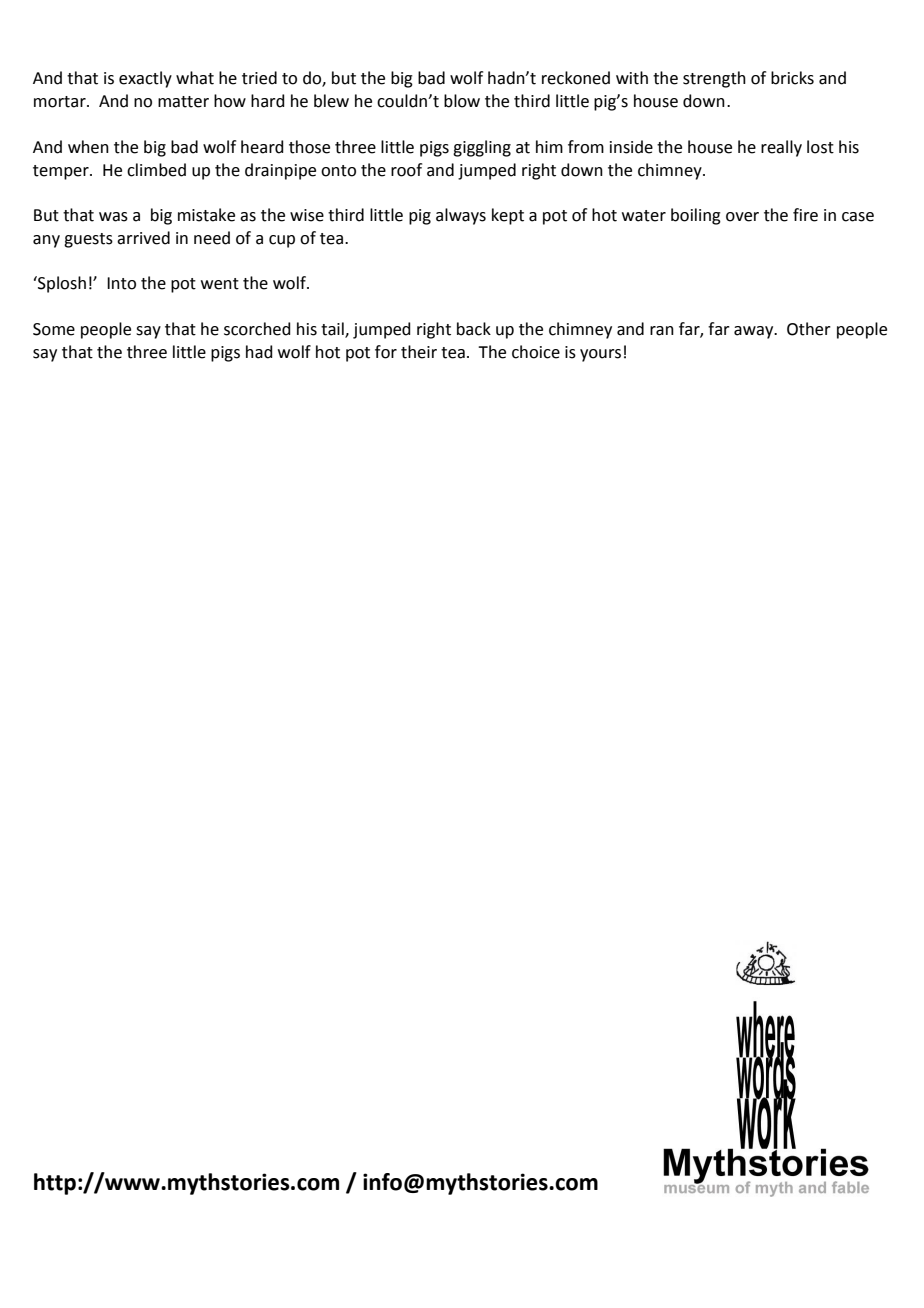 The width and height of the page is (924, 1308). Describe the element at coordinates (121, 283) in the page. I see `Into` at that location.
